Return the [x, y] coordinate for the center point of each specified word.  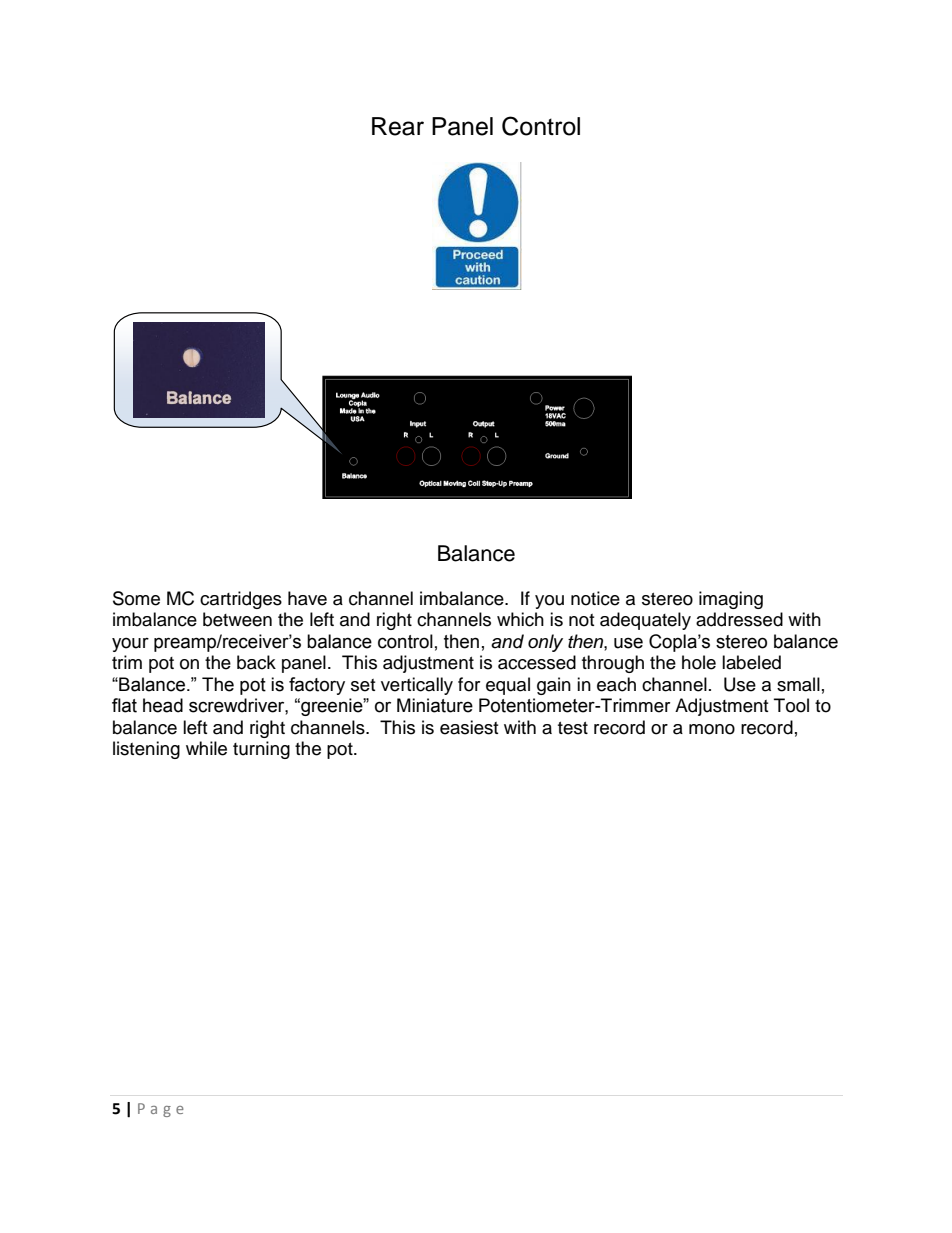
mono [712, 729]
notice [595, 598]
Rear [398, 126]
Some [136, 598]
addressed [739, 619]
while [206, 748]
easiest [469, 727]
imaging [731, 600]
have [307, 598]
